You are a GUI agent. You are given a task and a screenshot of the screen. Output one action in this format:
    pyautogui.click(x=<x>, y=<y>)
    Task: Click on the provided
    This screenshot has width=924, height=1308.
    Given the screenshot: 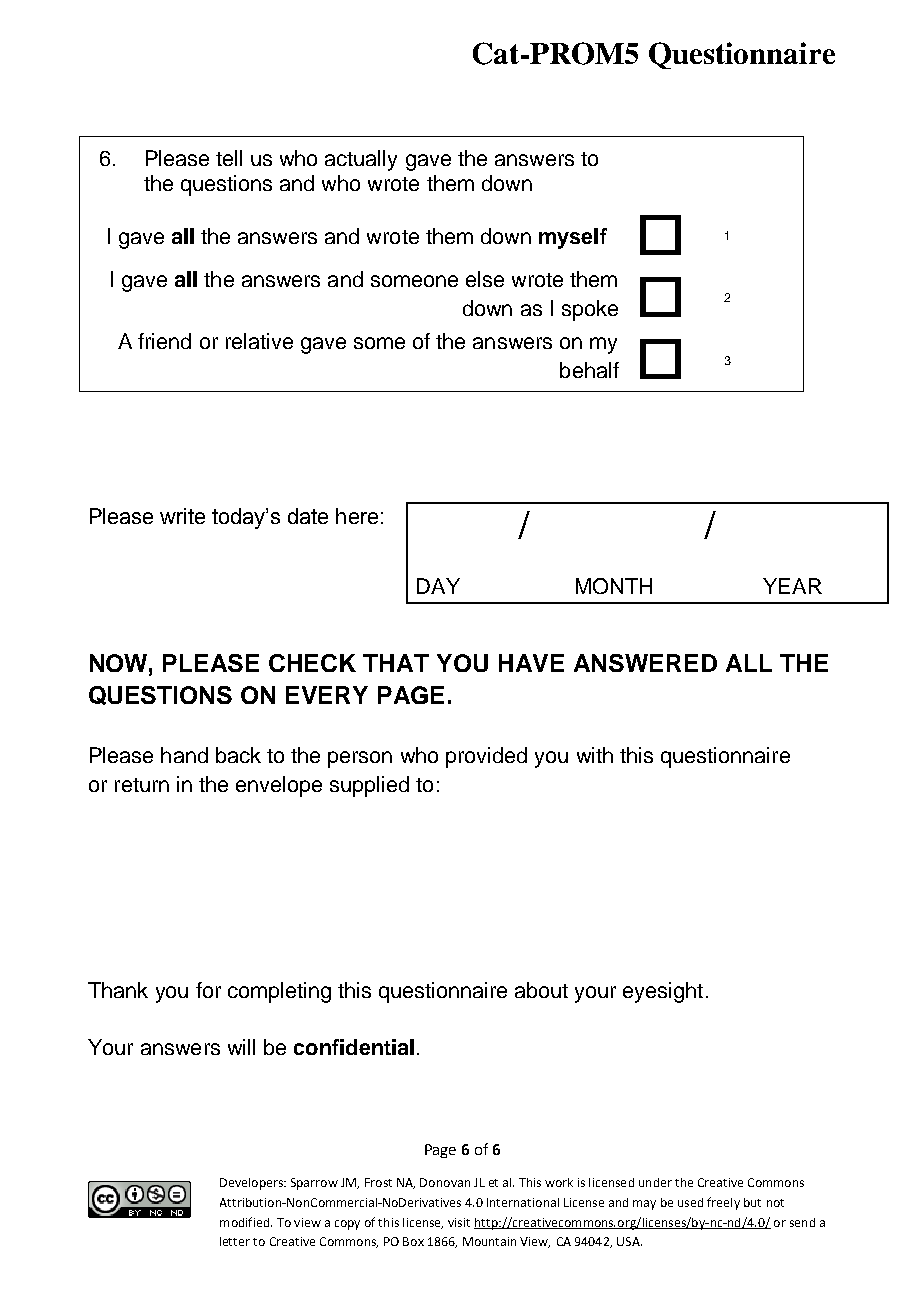 What is the action you would take?
    pyautogui.click(x=486, y=757)
